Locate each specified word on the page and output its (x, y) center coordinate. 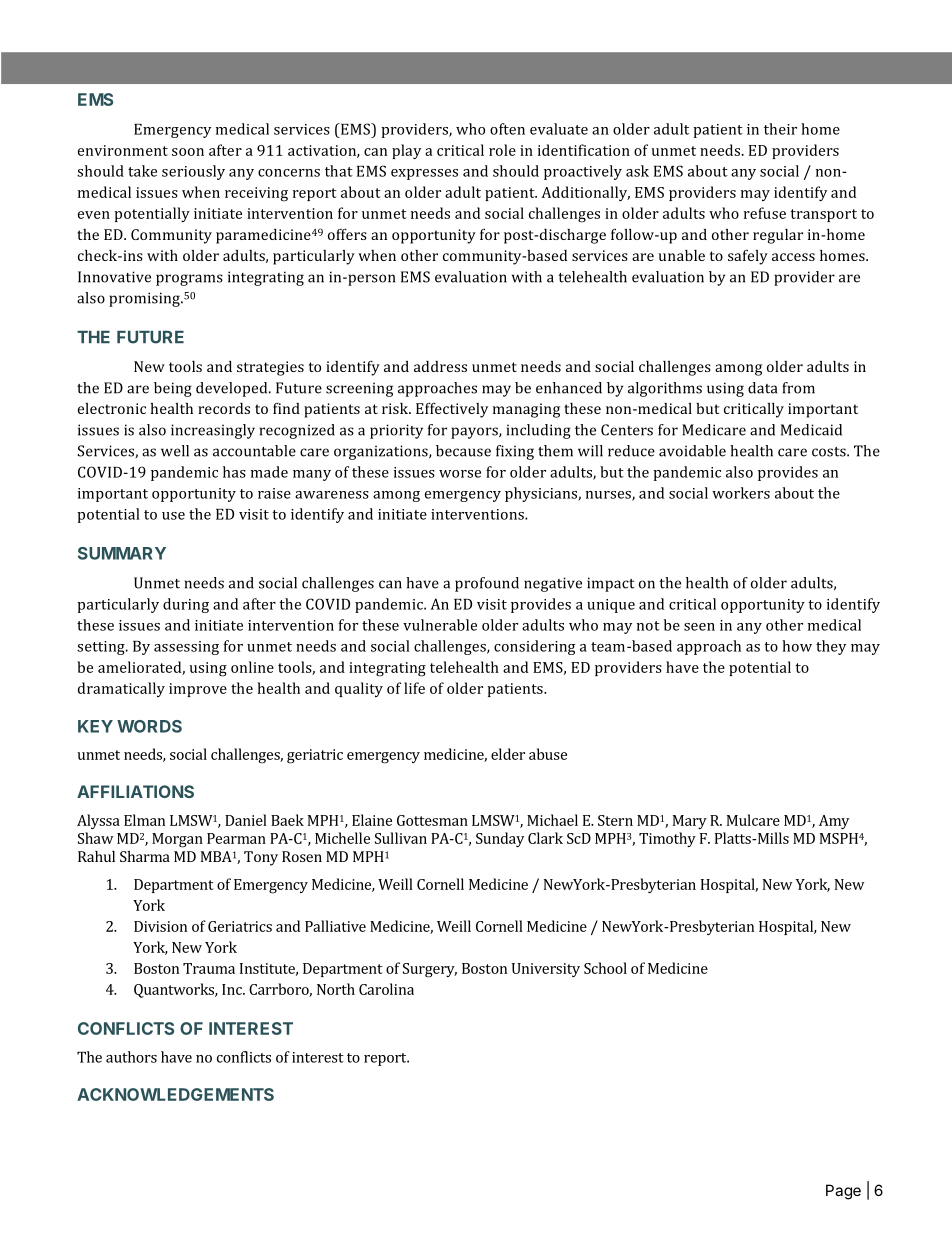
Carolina (386, 989)
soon (188, 152)
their (780, 129)
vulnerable (440, 625)
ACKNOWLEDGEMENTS (175, 1094)
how (797, 646)
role (502, 150)
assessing (186, 648)
